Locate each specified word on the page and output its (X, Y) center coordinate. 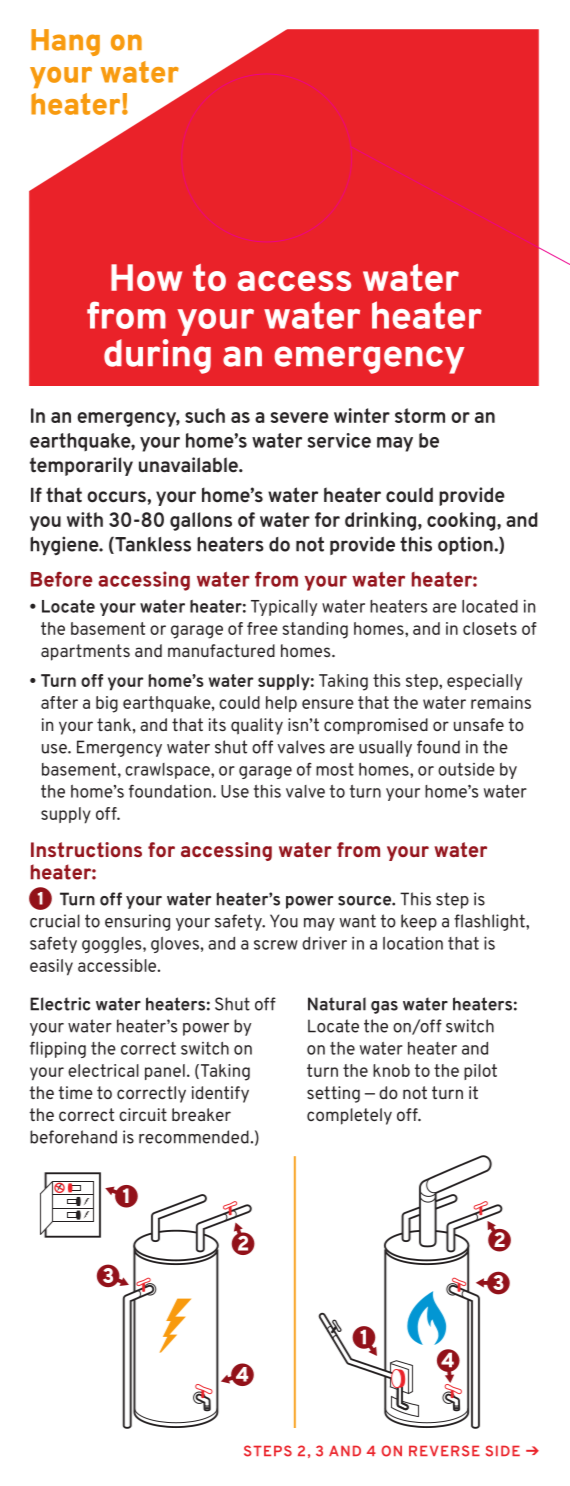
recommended (194, 1137)
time (75, 1092)
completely (349, 1116)
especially (484, 682)
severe (300, 417)
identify (220, 1094)
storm (420, 415)
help (281, 704)
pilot (480, 1072)
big (107, 704)
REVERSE (444, 1451)
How (146, 277)
